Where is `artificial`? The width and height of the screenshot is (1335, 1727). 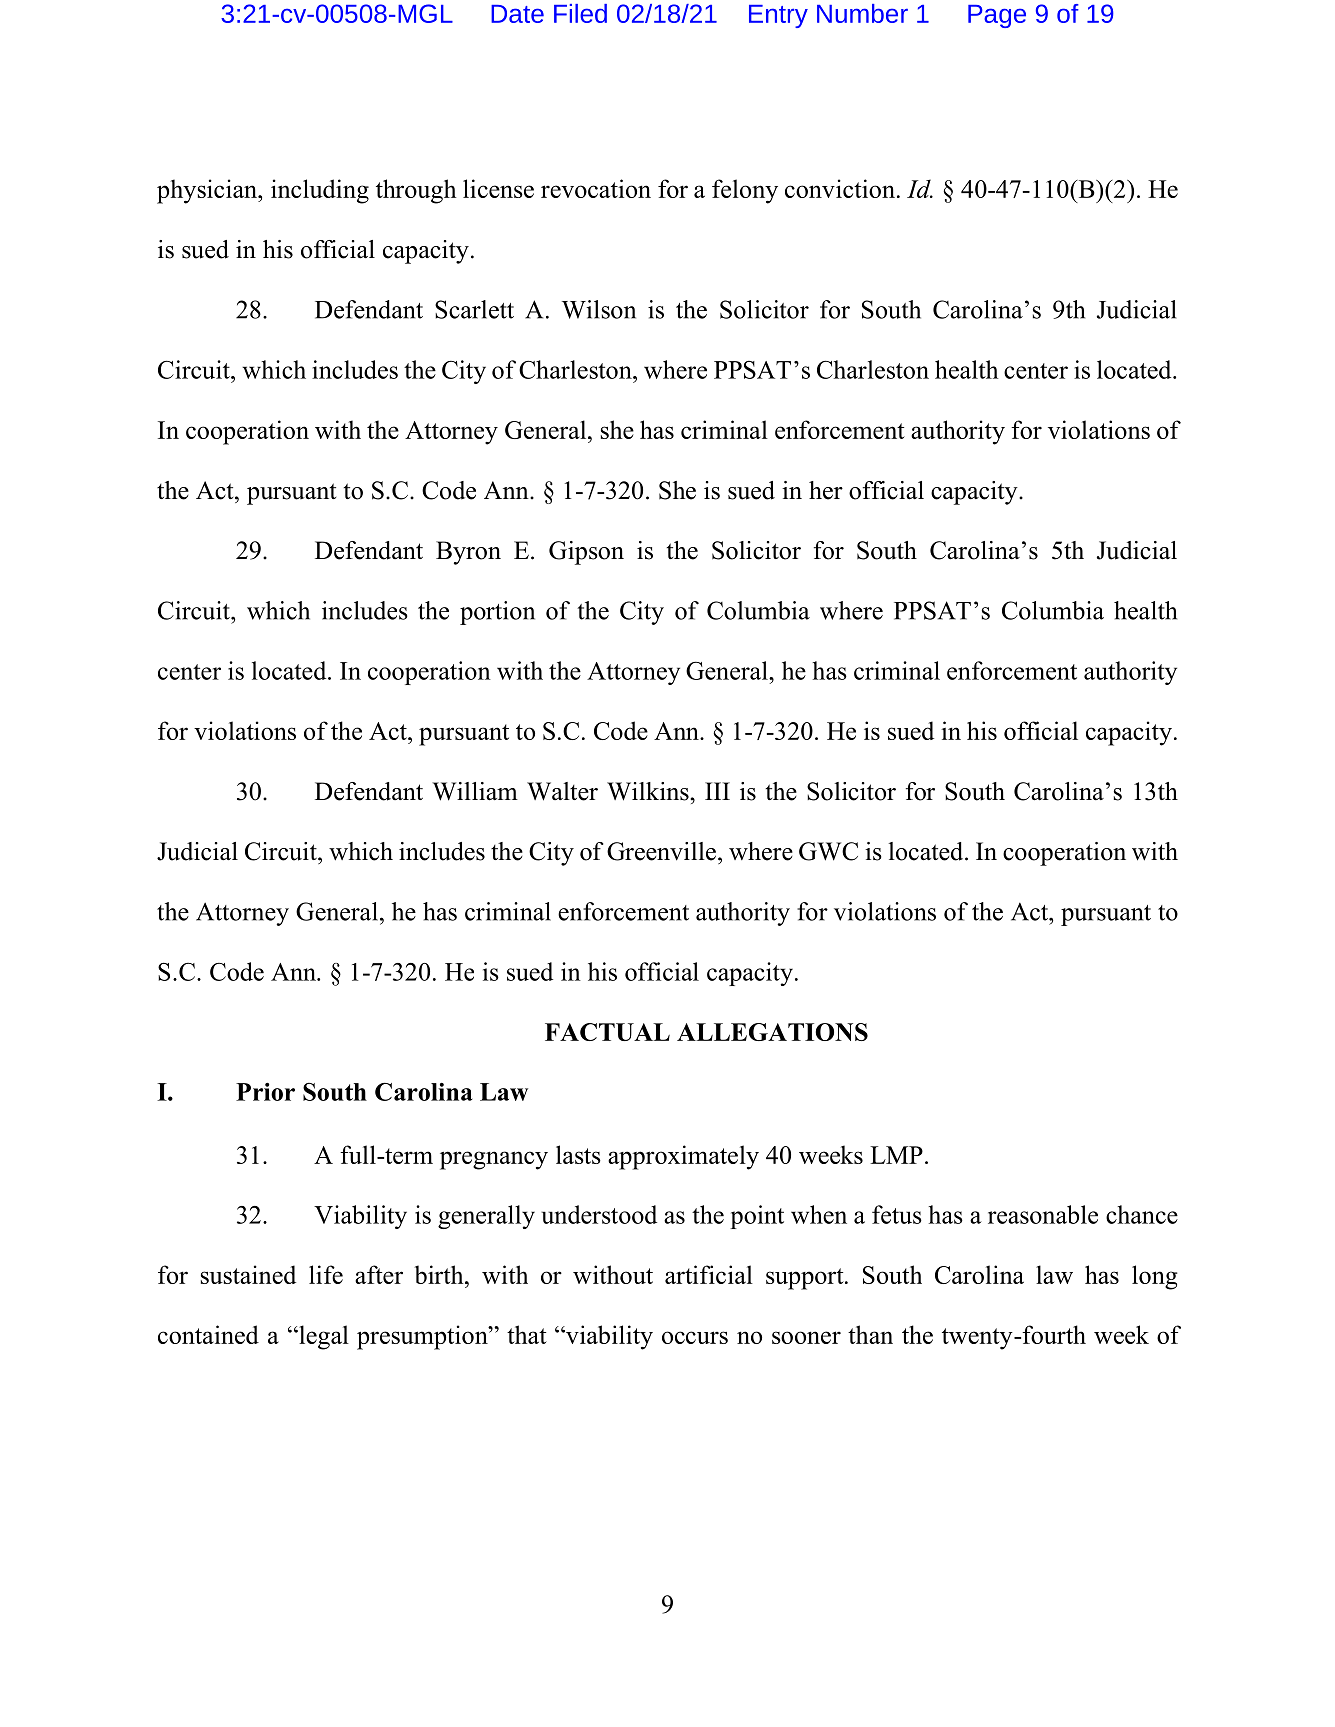
artificial is located at coordinates (709, 1274).
